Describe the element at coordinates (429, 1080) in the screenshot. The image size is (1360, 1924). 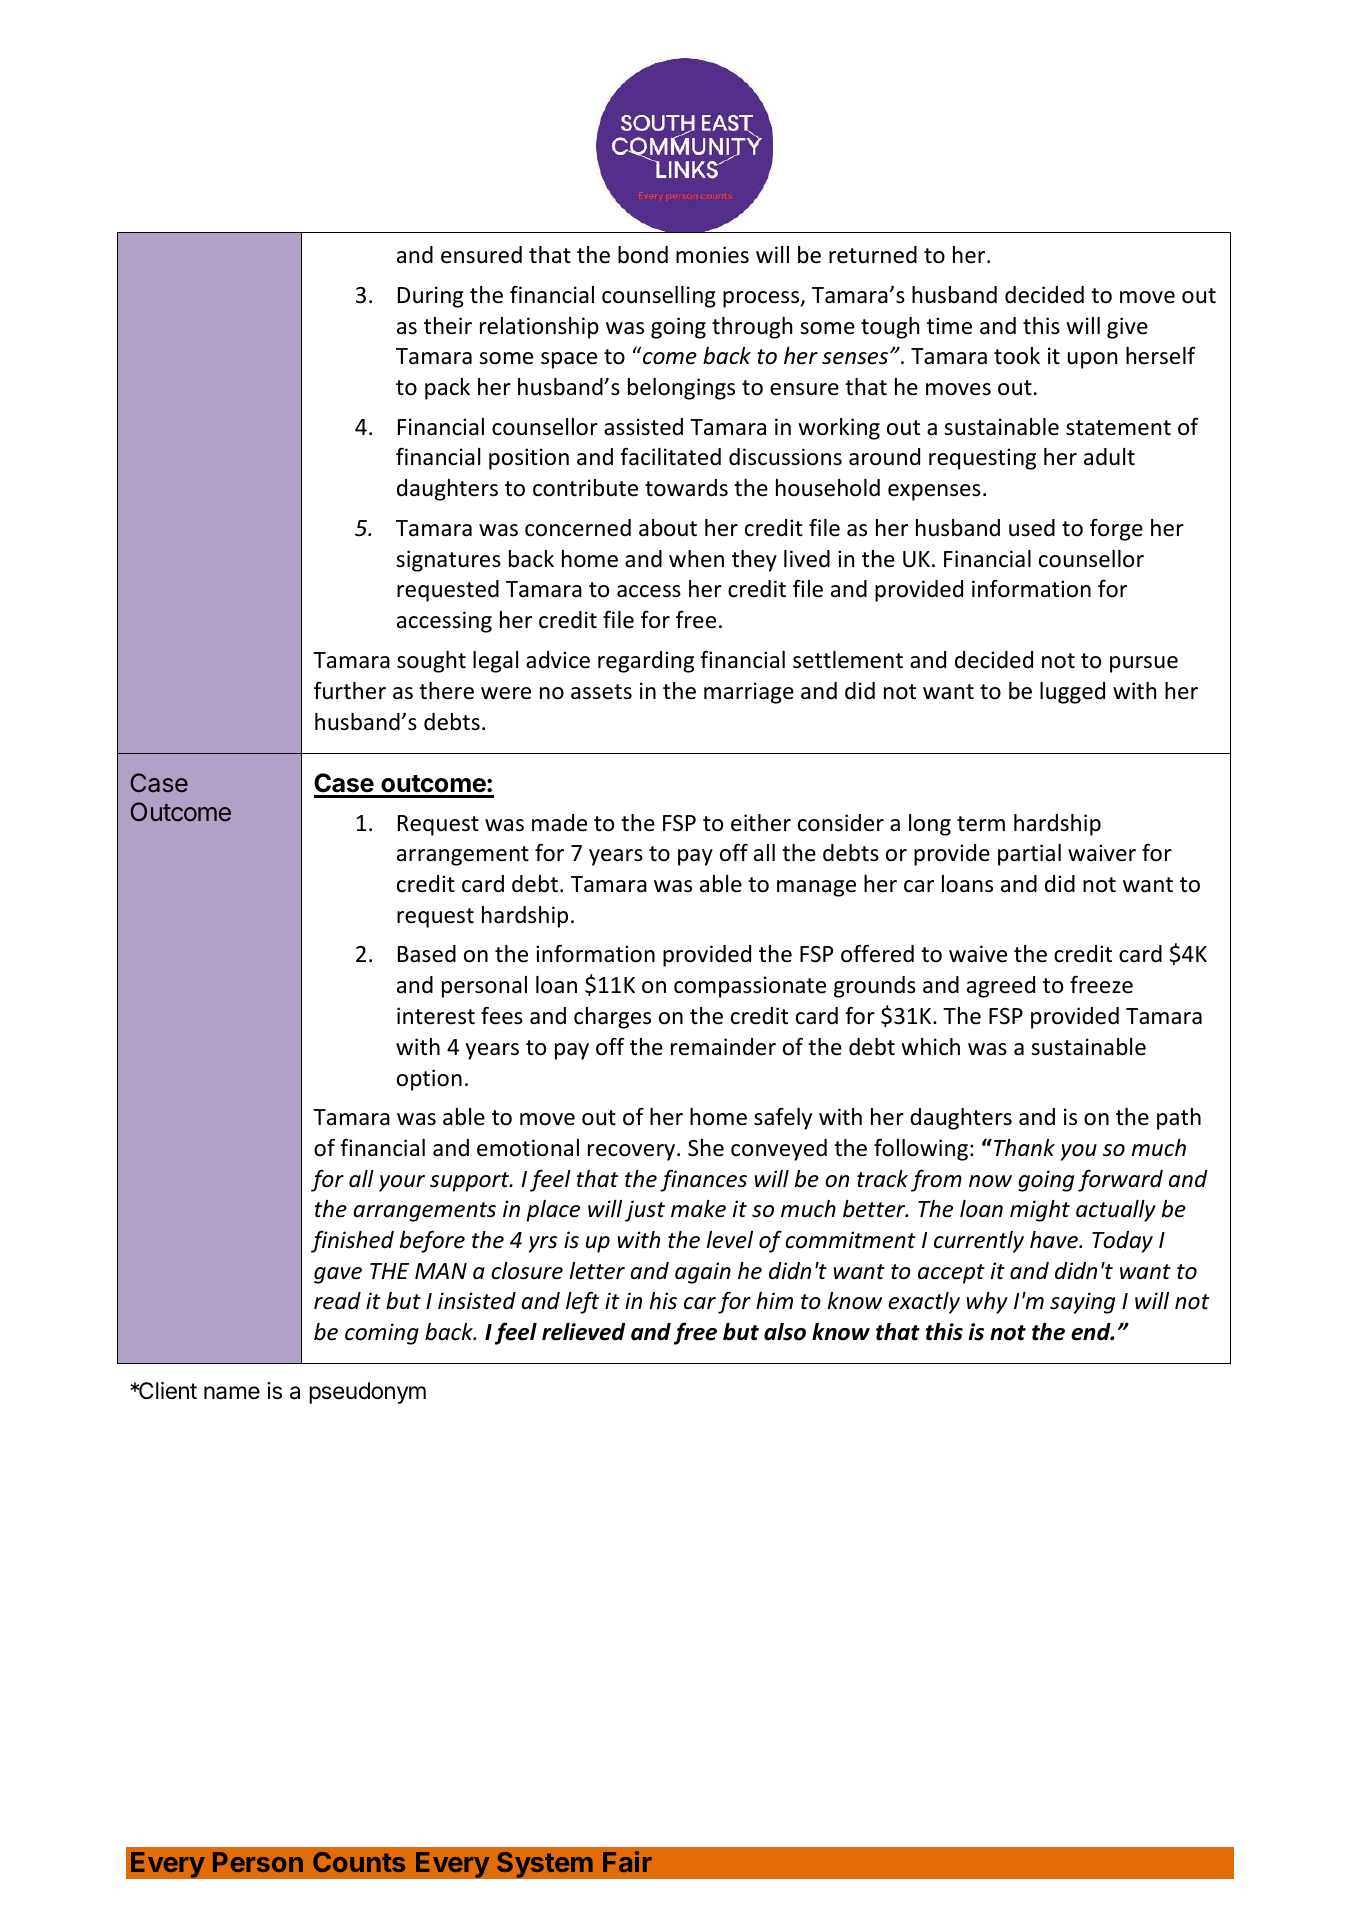
I see `option` at that location.
